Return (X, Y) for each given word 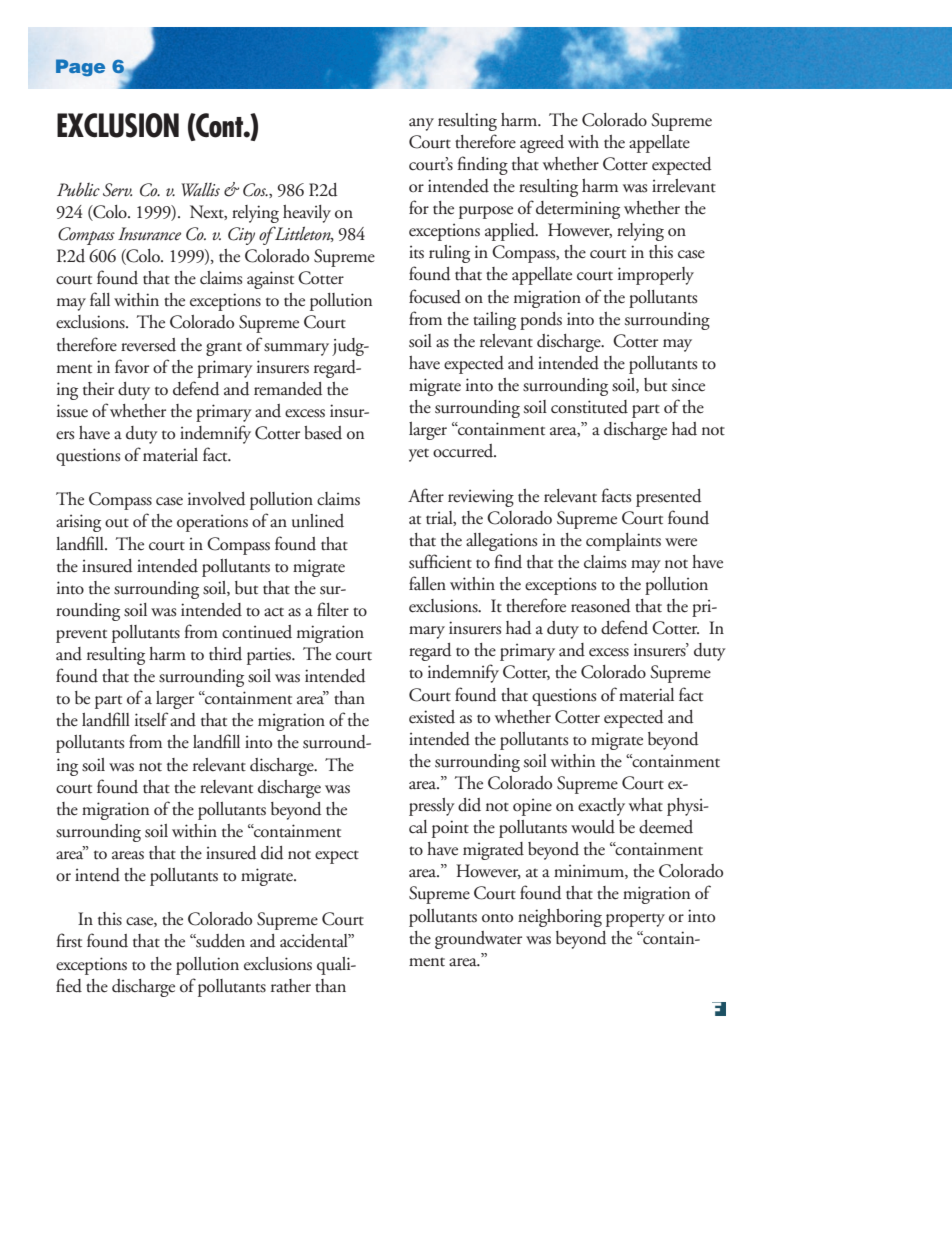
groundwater (478, 940)
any (421, 124)
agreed (542, 144)
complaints (623, 542)
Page (80, 67)
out (117, 523)
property (635, 920)
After (426, 495)
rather (291, 986)
